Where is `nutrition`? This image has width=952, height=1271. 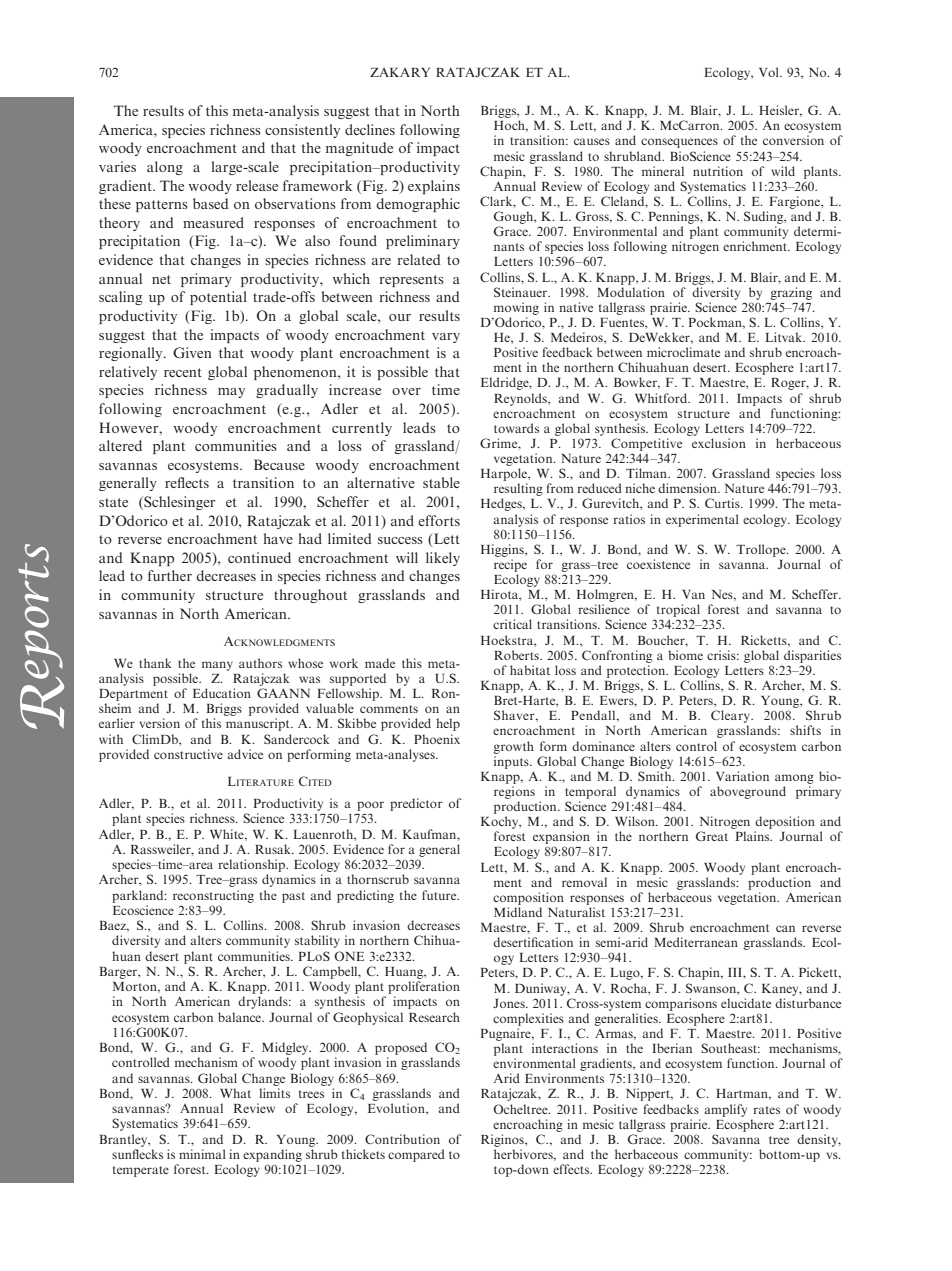 nutrition is located at coordinates (718, 171).
